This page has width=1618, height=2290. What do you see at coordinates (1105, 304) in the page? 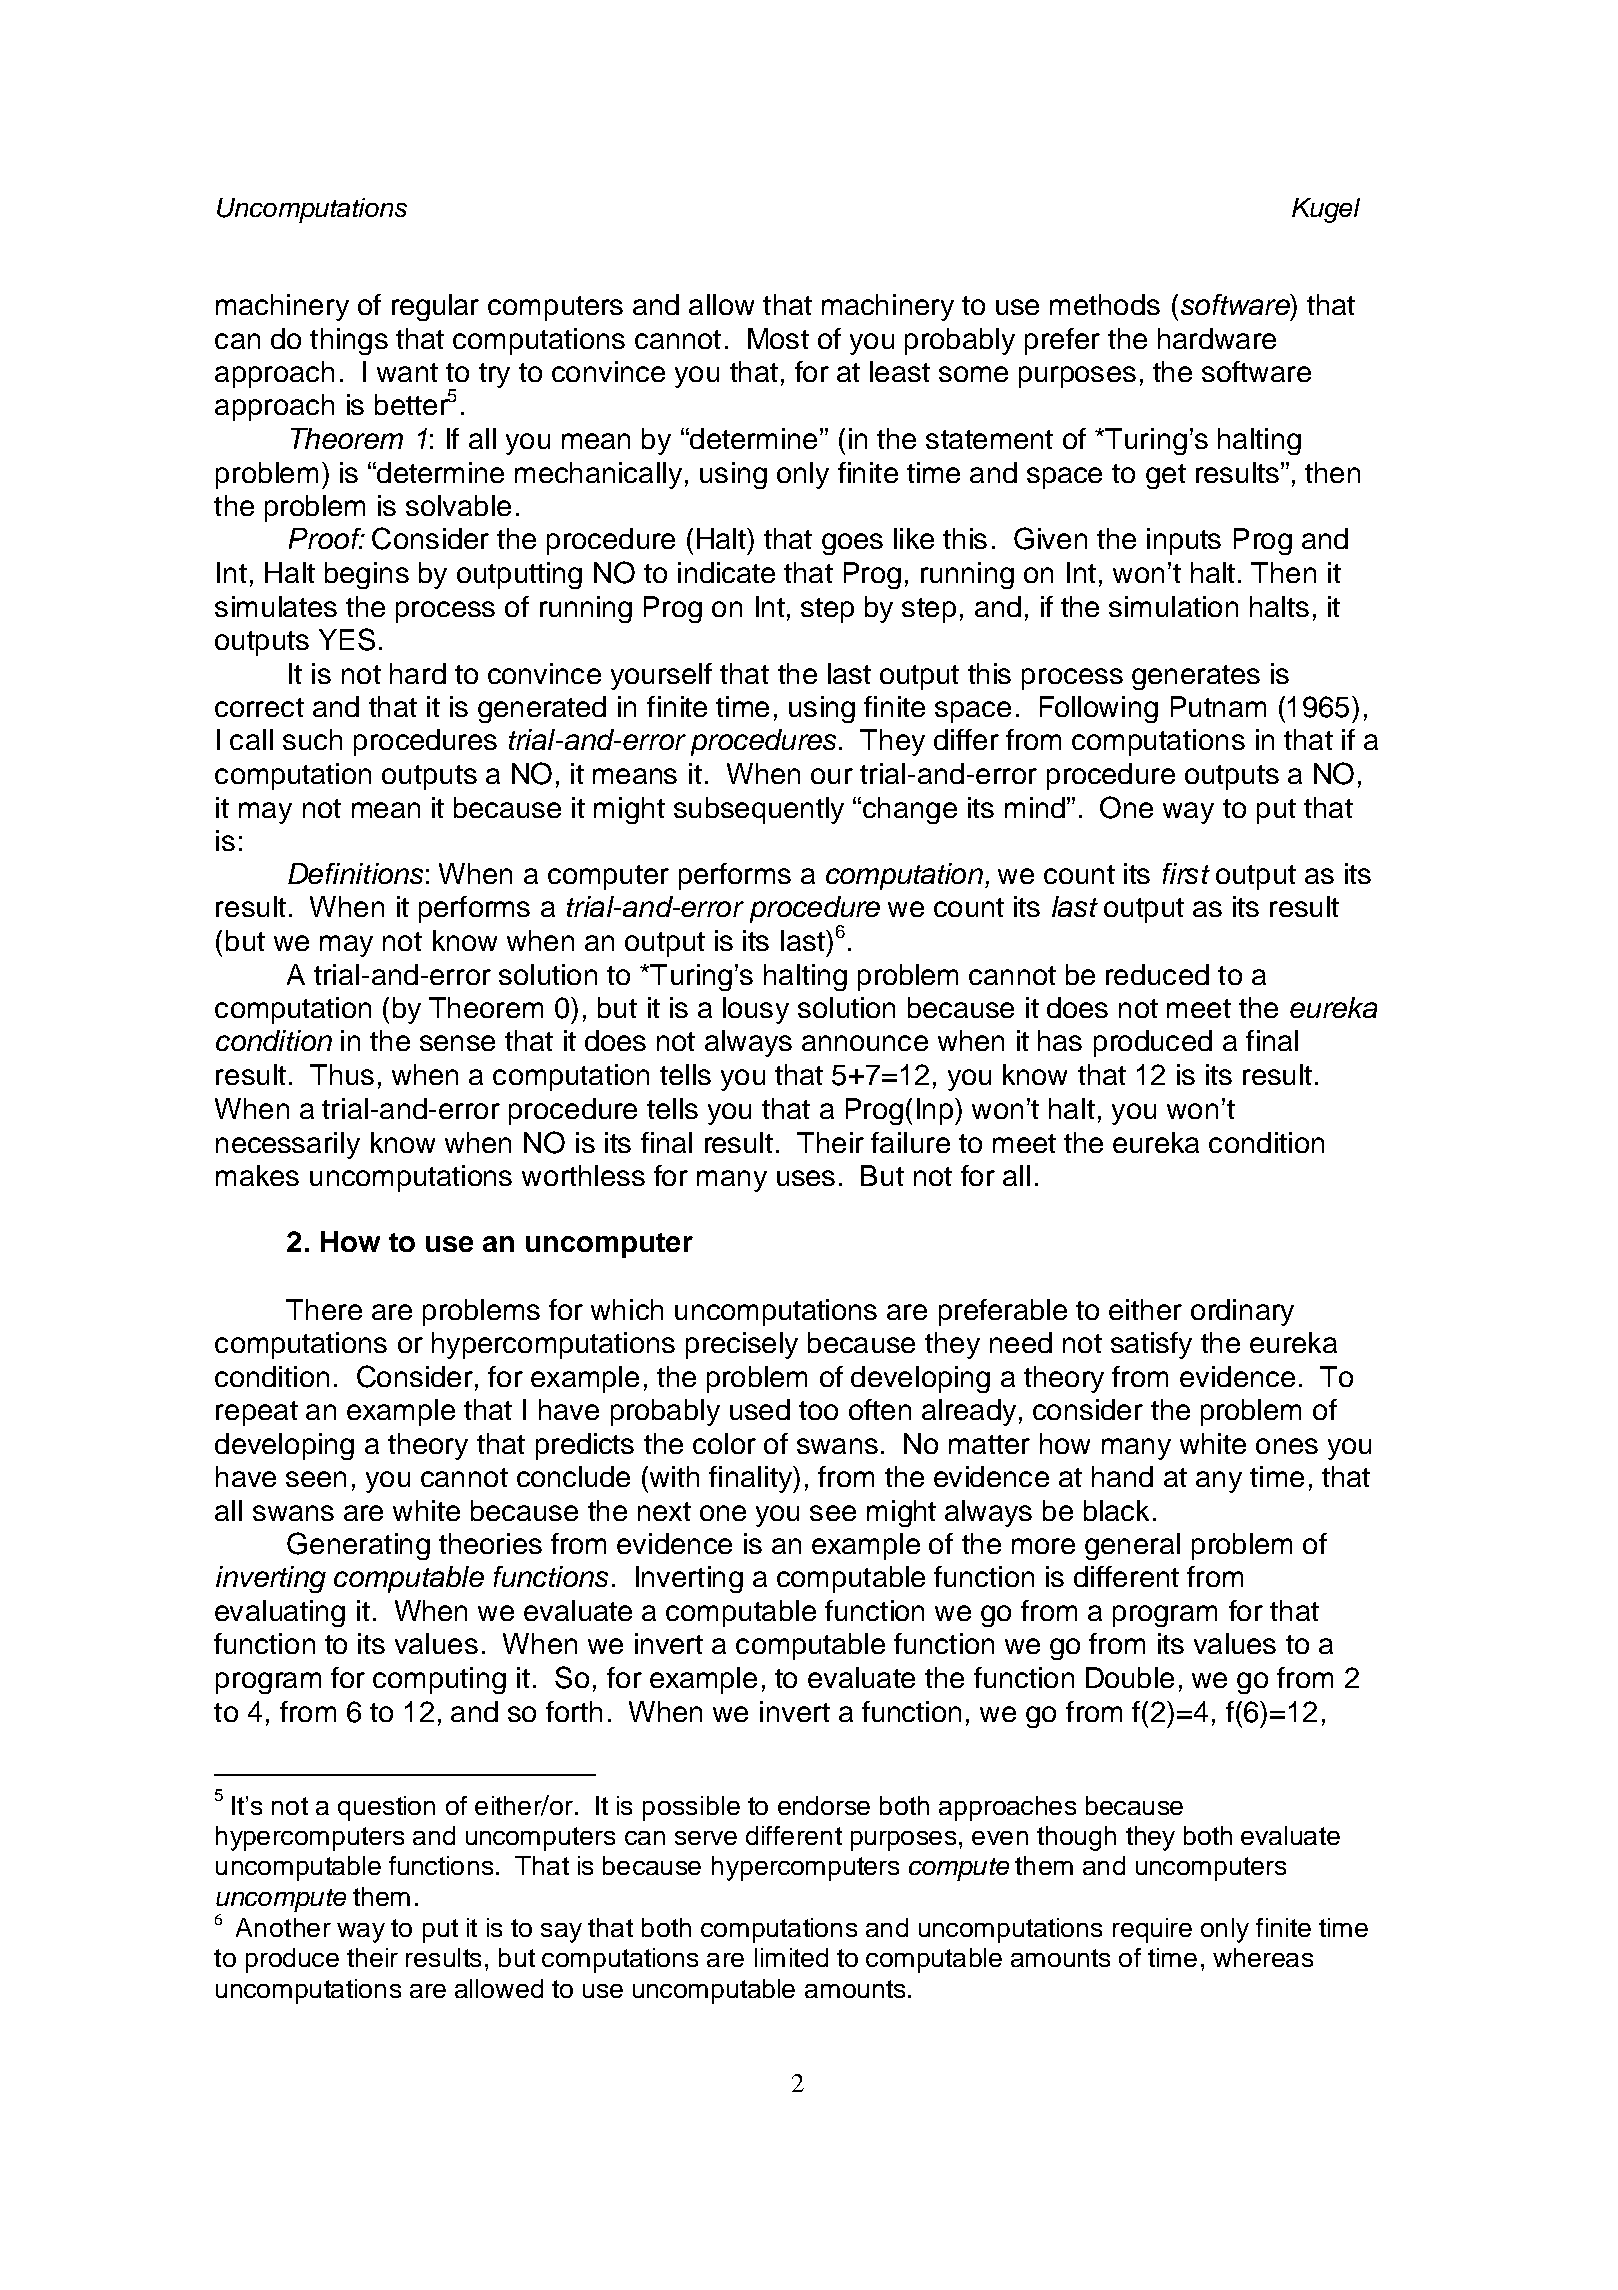
I see `methods` at bounding box center [1105, 304].
